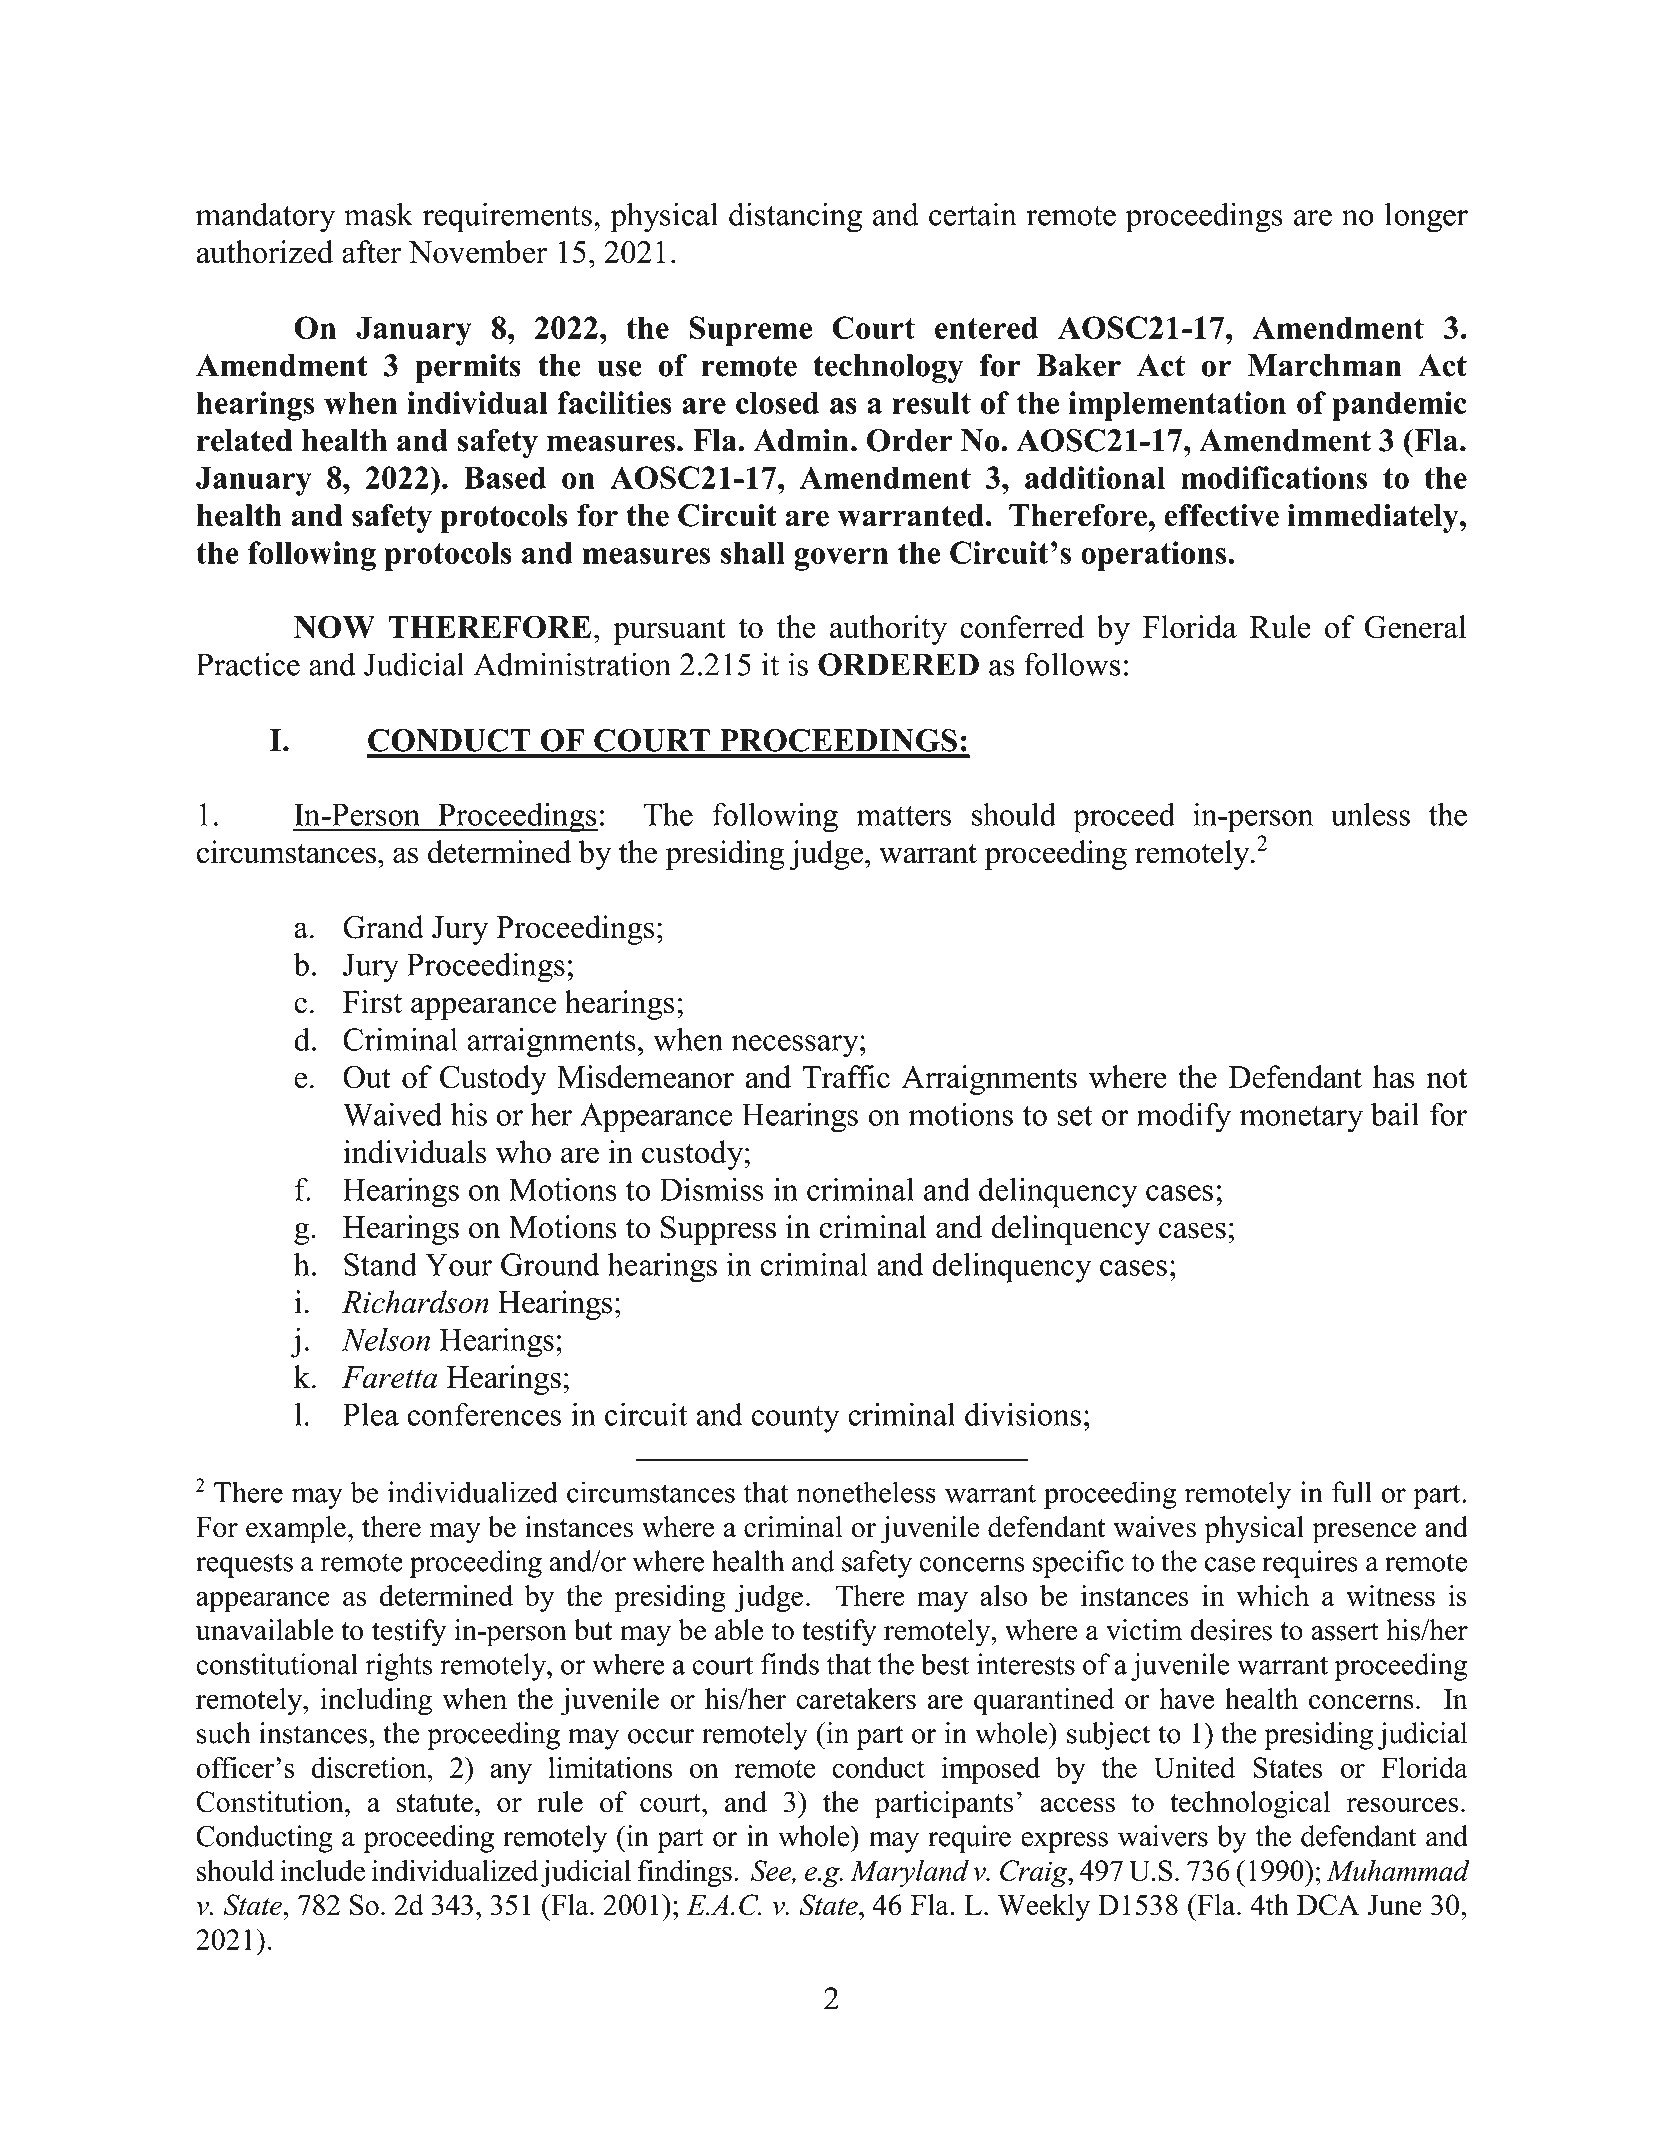 Image resolution: width=1663 pixels, height=2152 pixels. What do you see at coordinates (371, 252) in the page?
I see `after` at bounding box center [371, 252].
